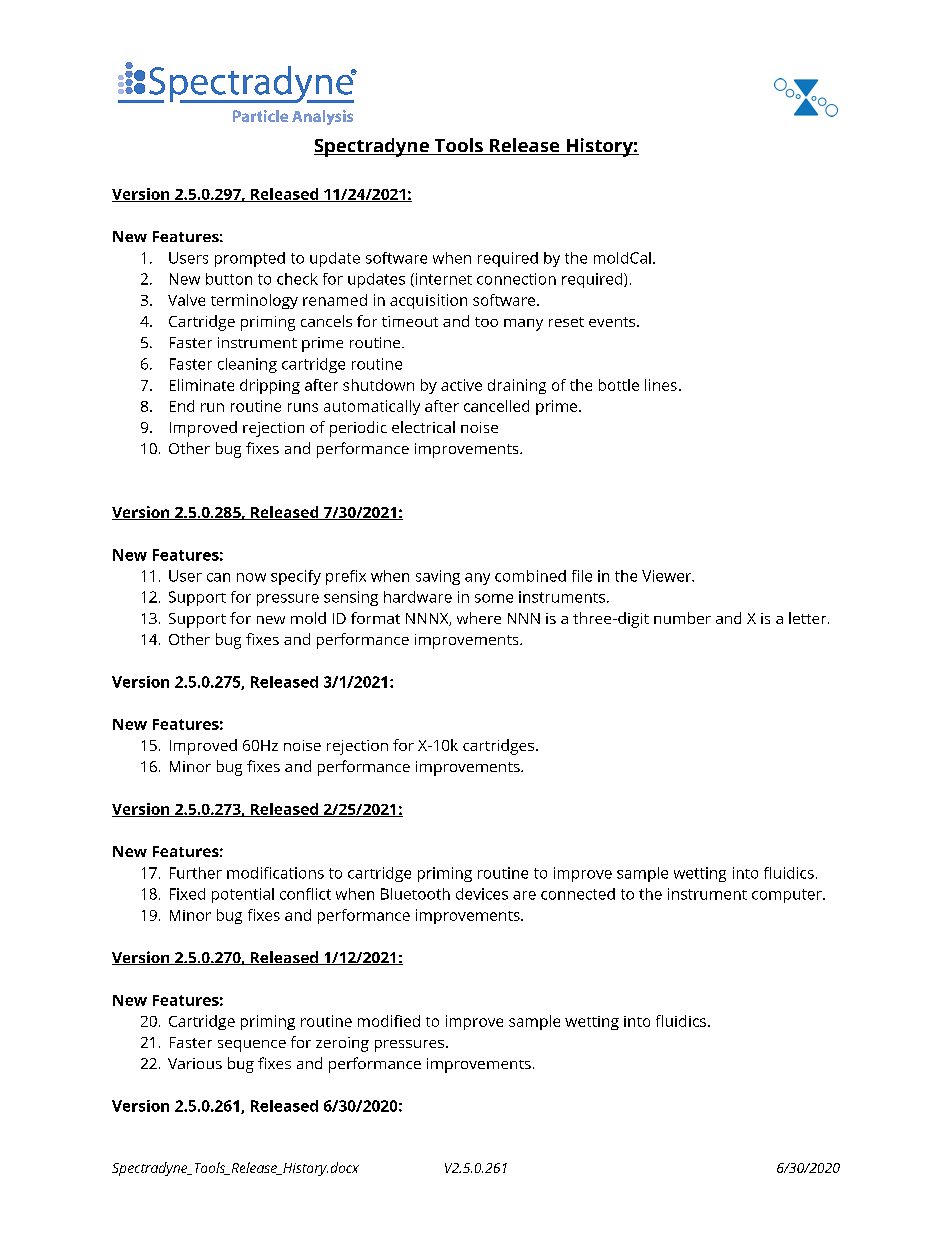 This document has width=952, height=1233. Describe the element at coordinates (251, 577) in the document. I see `now` at that location.
